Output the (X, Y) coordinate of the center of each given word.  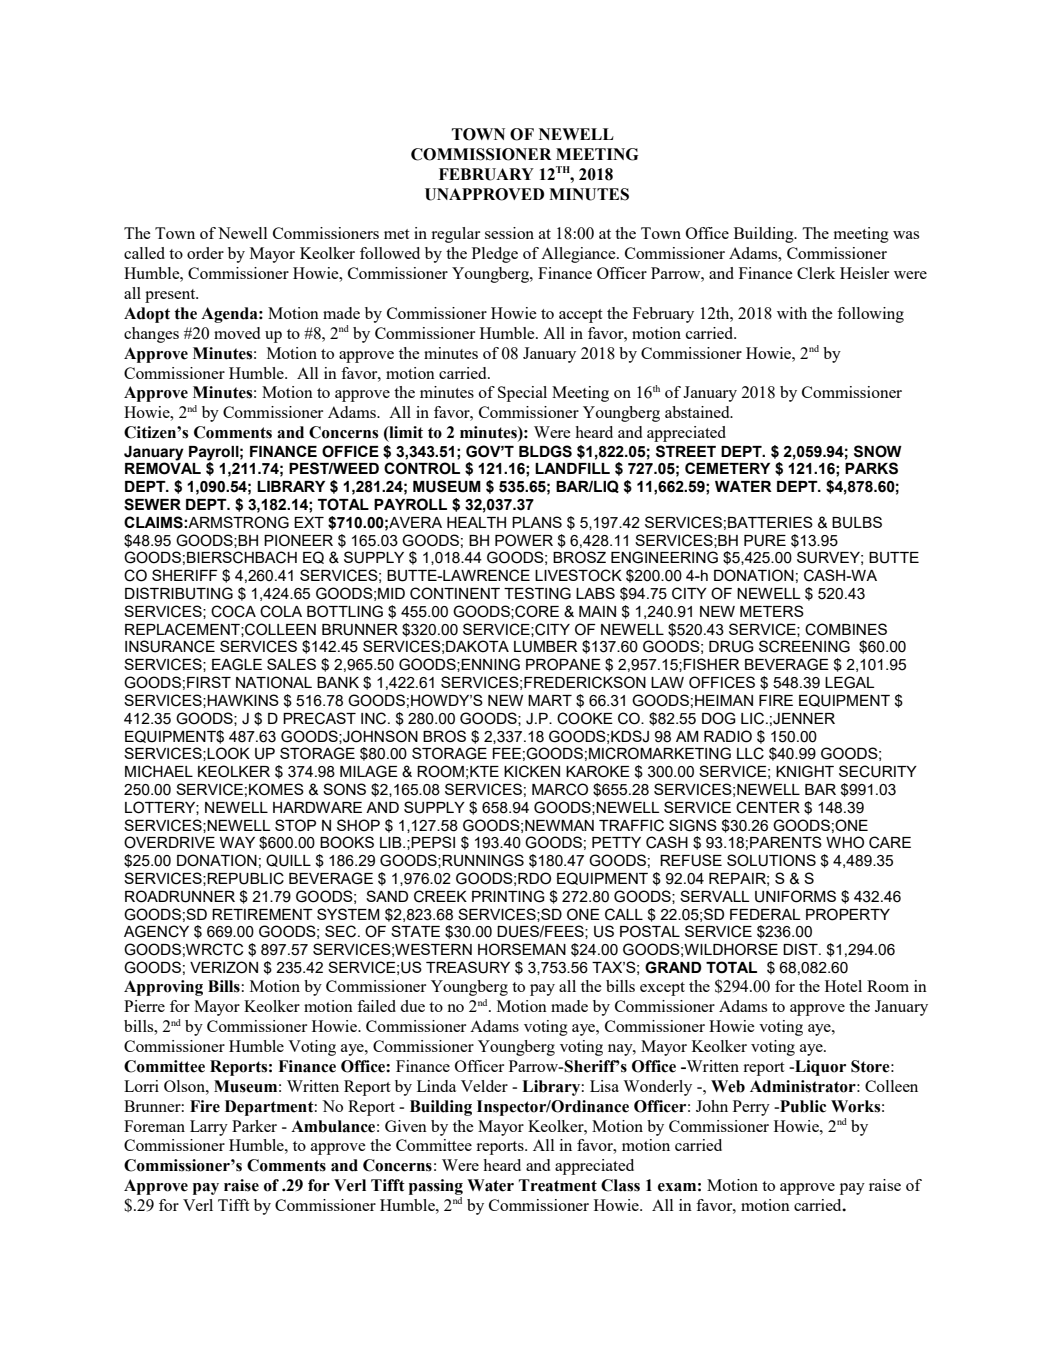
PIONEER (298, 540)
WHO (845, 842)
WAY (237, 842)
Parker (254, 1126)
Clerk (816, 273)
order (205, 253)
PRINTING (508, 896)
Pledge (495, 255)
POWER (524, 540)
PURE (765, 541)
